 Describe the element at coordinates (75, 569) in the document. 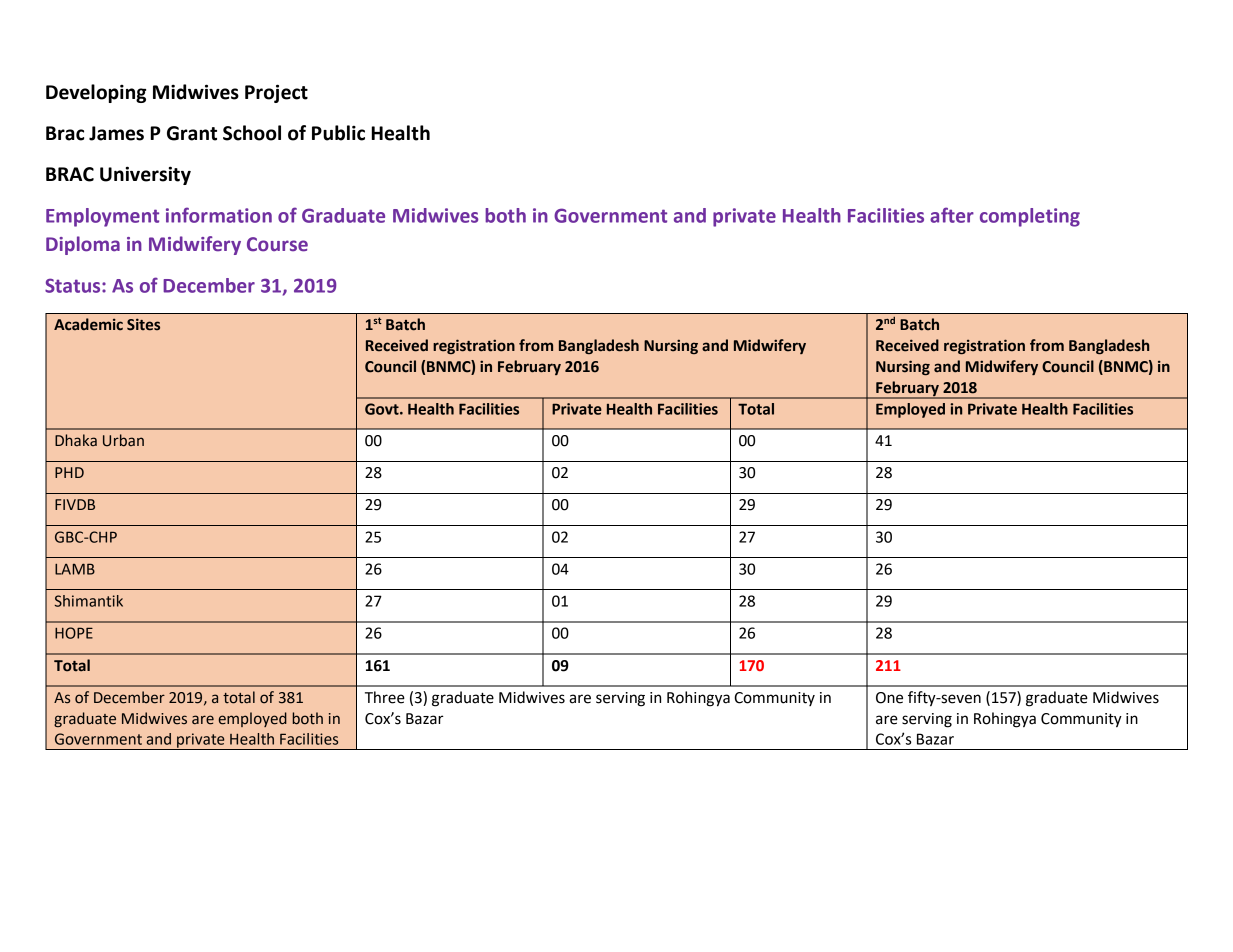

I see `LAMB` at that location.
